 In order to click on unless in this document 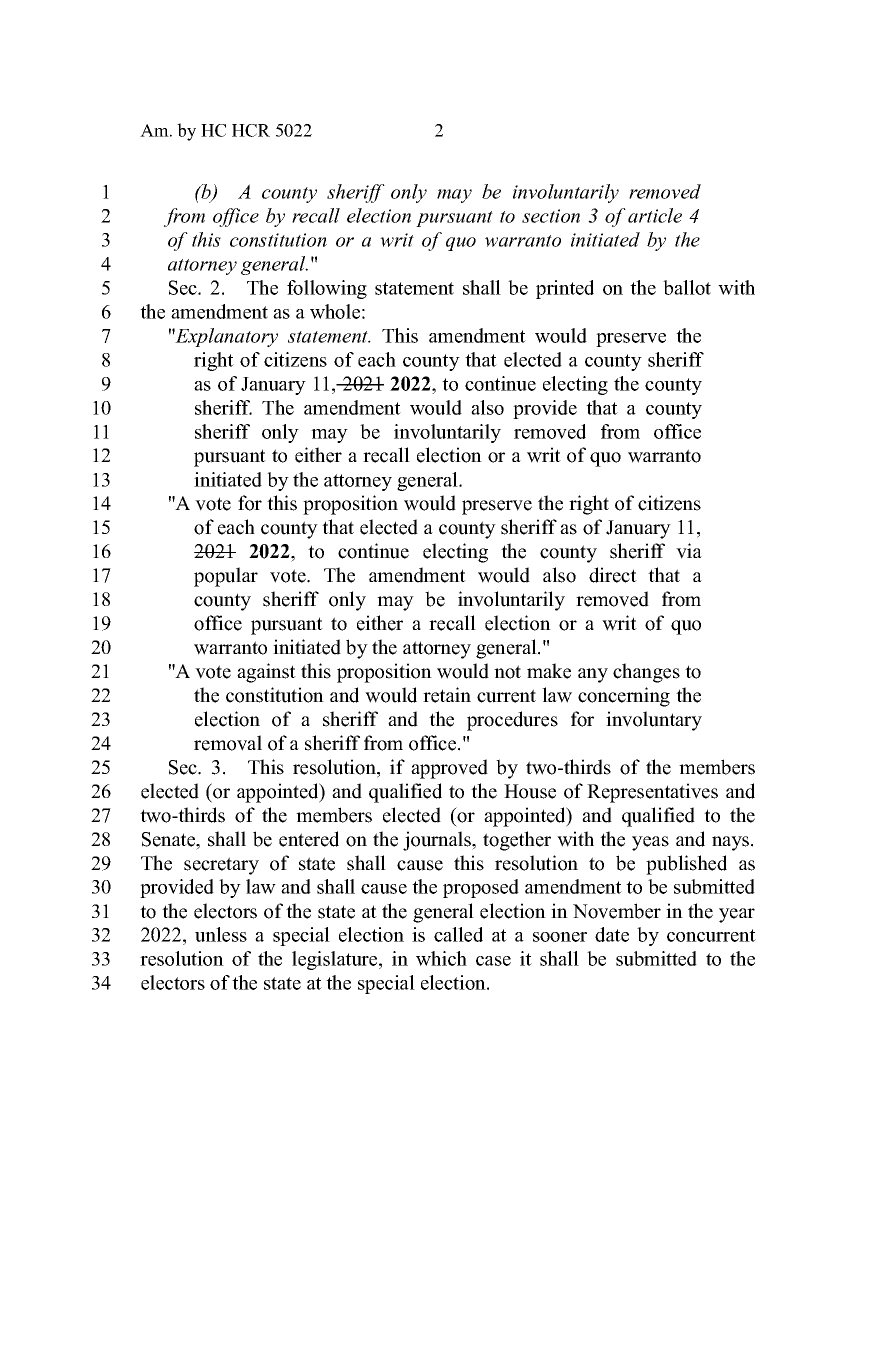, I will do `click(221, 934)`.
